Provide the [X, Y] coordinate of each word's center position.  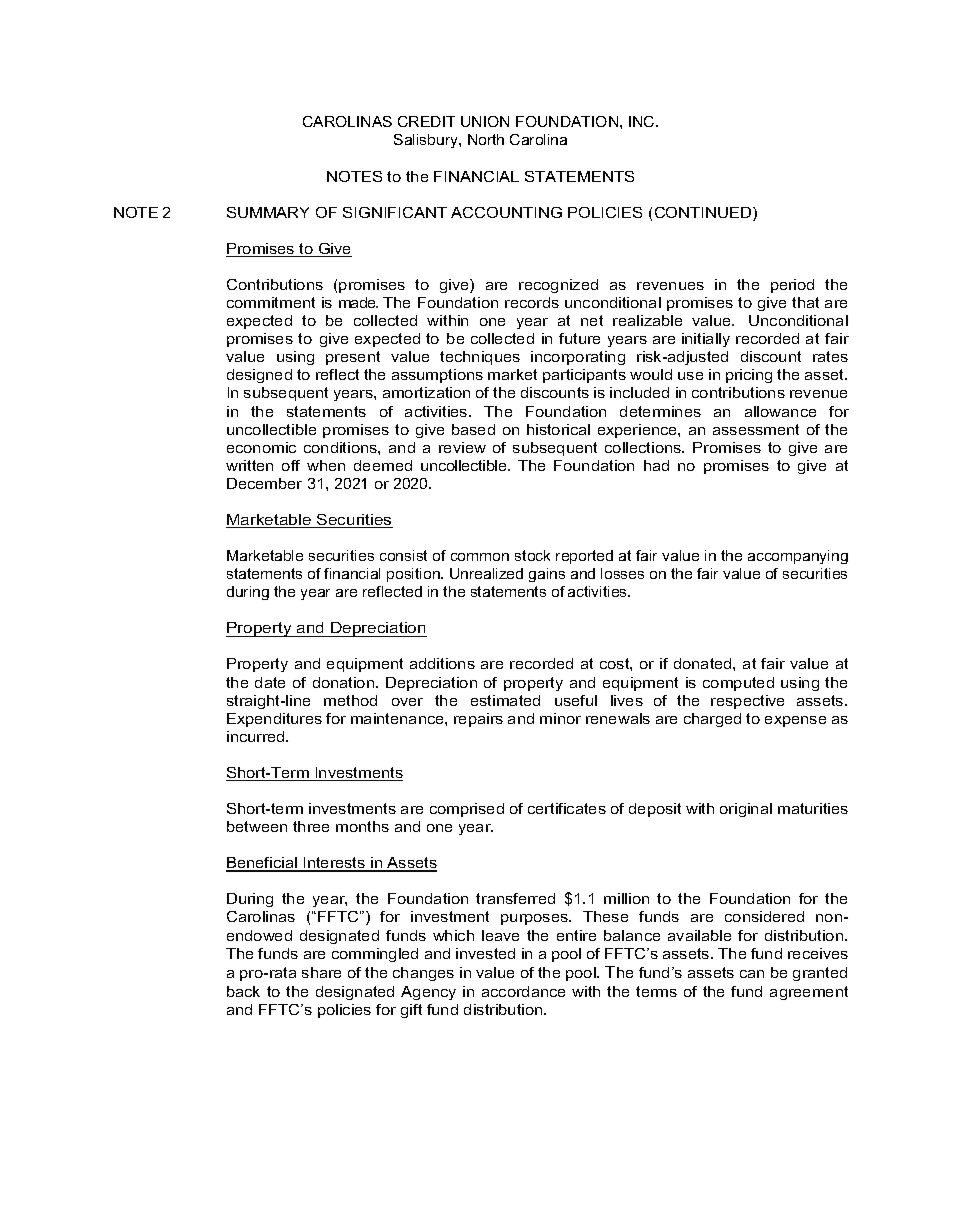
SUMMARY [268, 212]
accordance [523, 991]
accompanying [798, 557]
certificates [567, 808]
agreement [809, 993]
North [486, 139]
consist [403, 555]
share [321, 972]
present [353, 358]
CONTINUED [704, 214]
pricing [749, 376]
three [311, 826]
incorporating [578, 358]
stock [532, 555]
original [746, 810]
